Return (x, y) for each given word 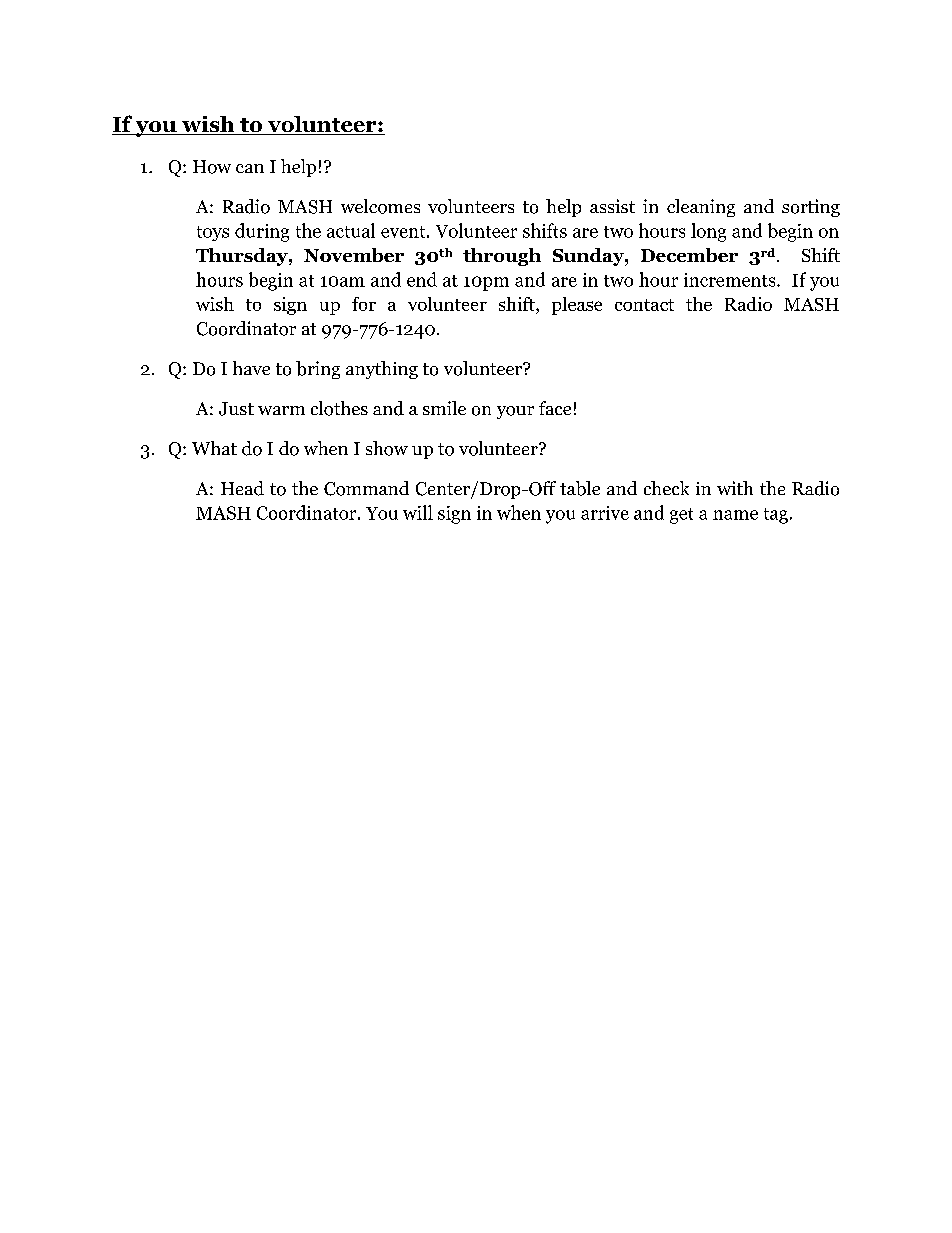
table (580, 488)
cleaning (701, 208)
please (577, 306)
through (502, 257)
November (354, 255)
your (515, 412)
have (251, 368)
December (689, 255)
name (735, 515)
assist (612, 206)
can (250, 168)
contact (644, 305)
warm (281, 410)
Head (242, 488)
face (555, 408)
